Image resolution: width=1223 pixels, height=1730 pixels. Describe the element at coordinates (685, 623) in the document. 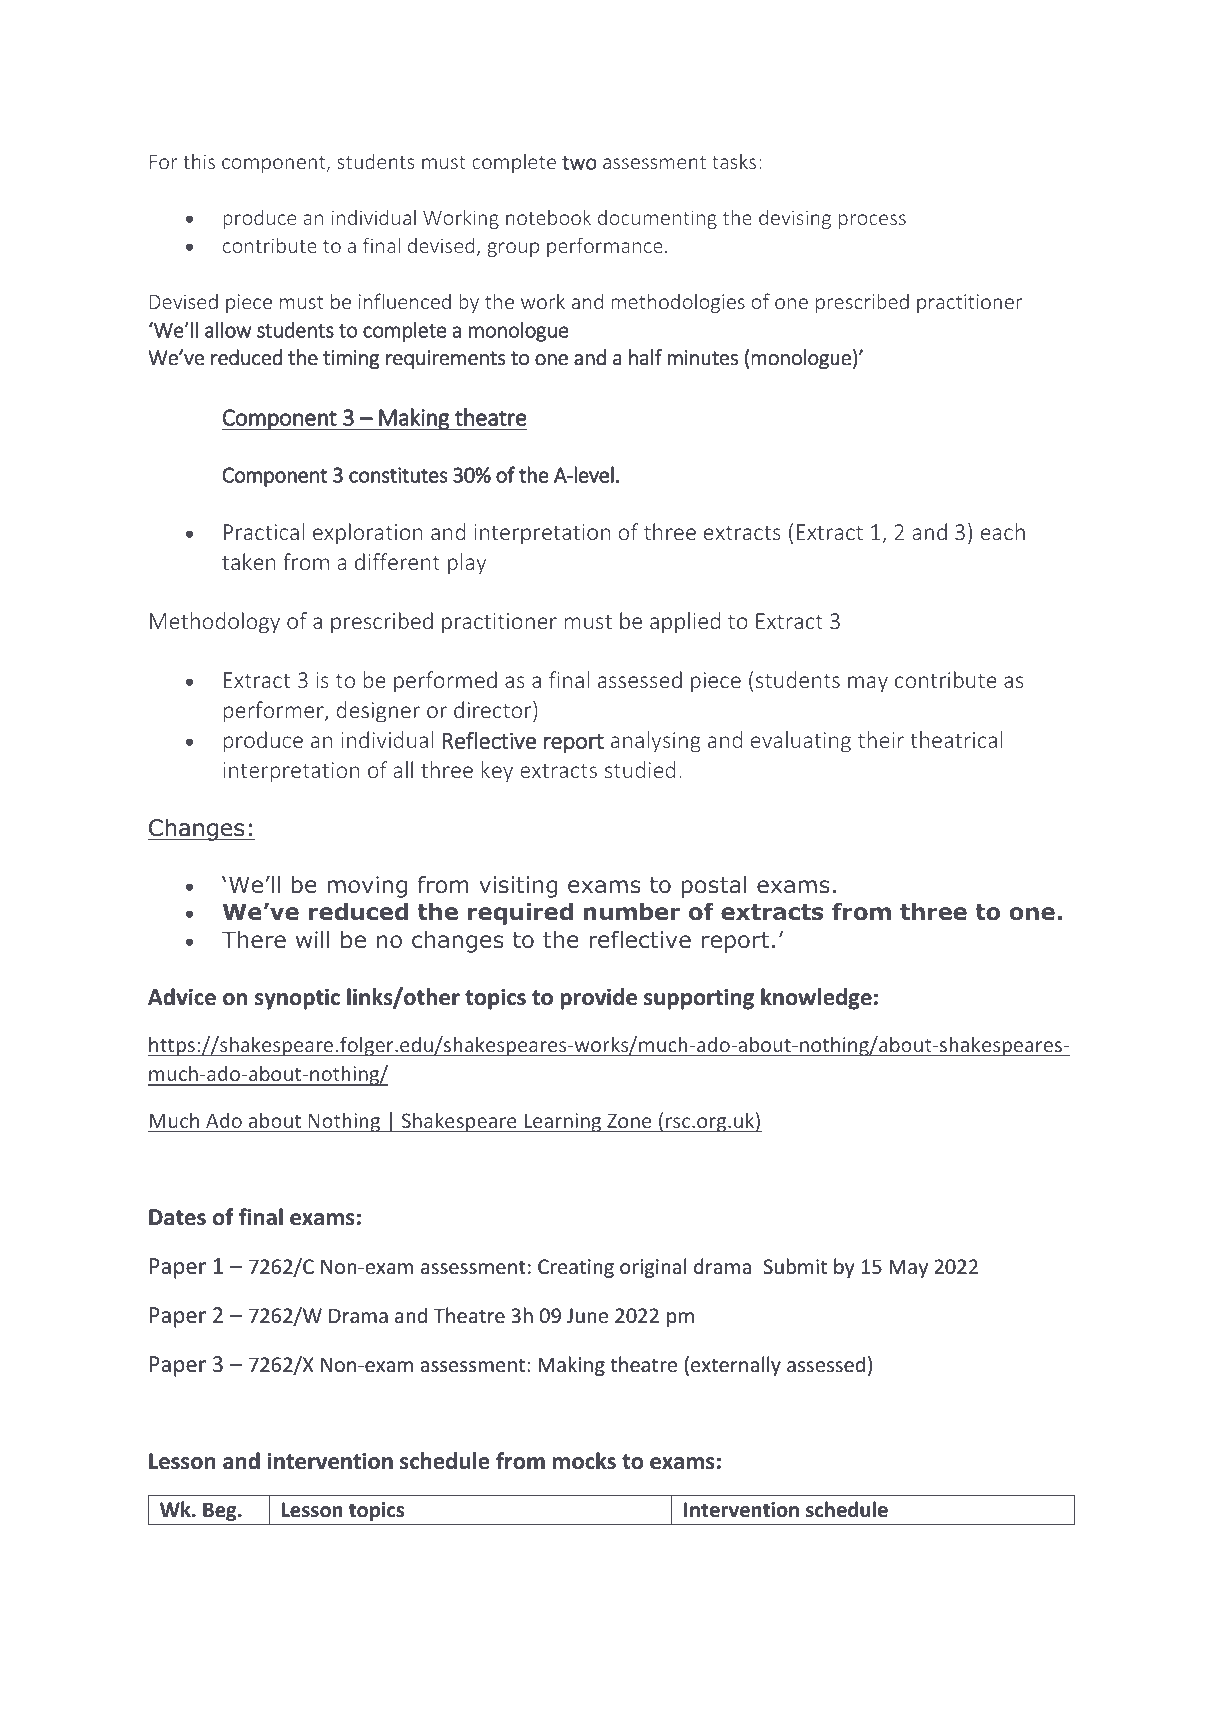

I see `applied` at that location.
